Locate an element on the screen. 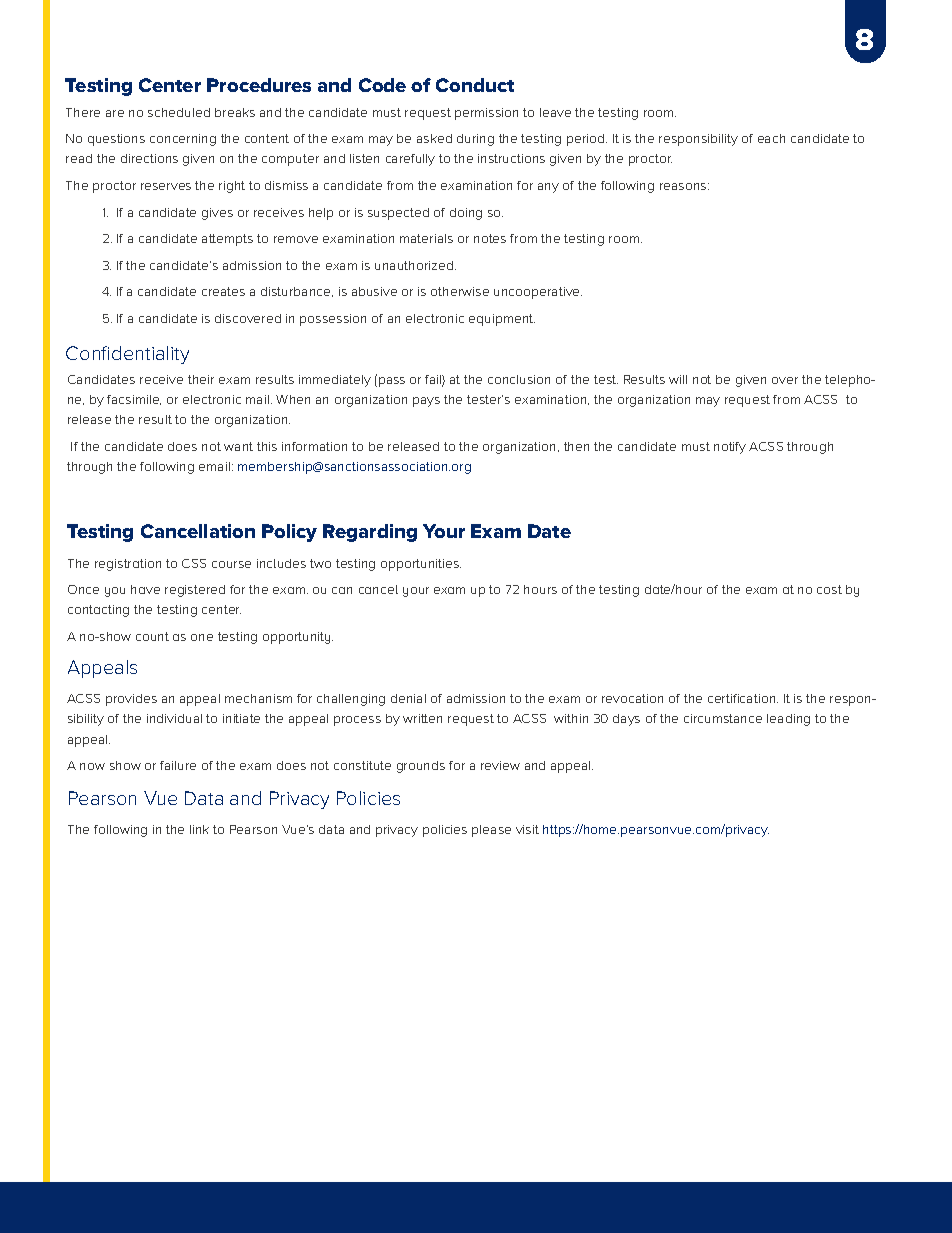 This screenshot has width=952, height=1233. will is located at coordinates (678, 379).
